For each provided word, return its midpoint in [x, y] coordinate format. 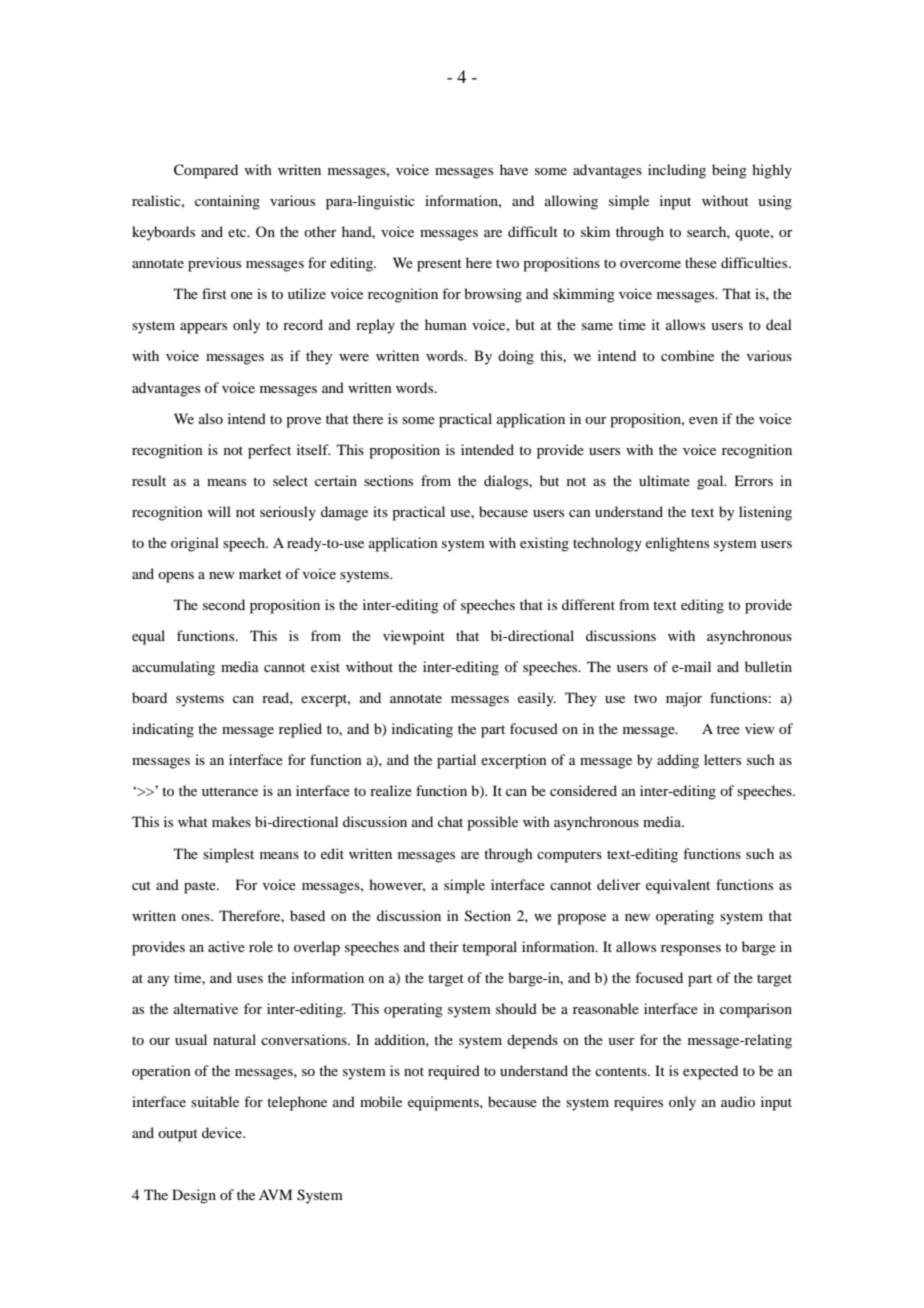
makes [231, 821]
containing [227, 202]
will [219, 511]
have [514, 169]
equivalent [678, 886]
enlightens [677, 544]
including [677, 171]
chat [450, 821]
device [223, 1132]
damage [344, 513]
